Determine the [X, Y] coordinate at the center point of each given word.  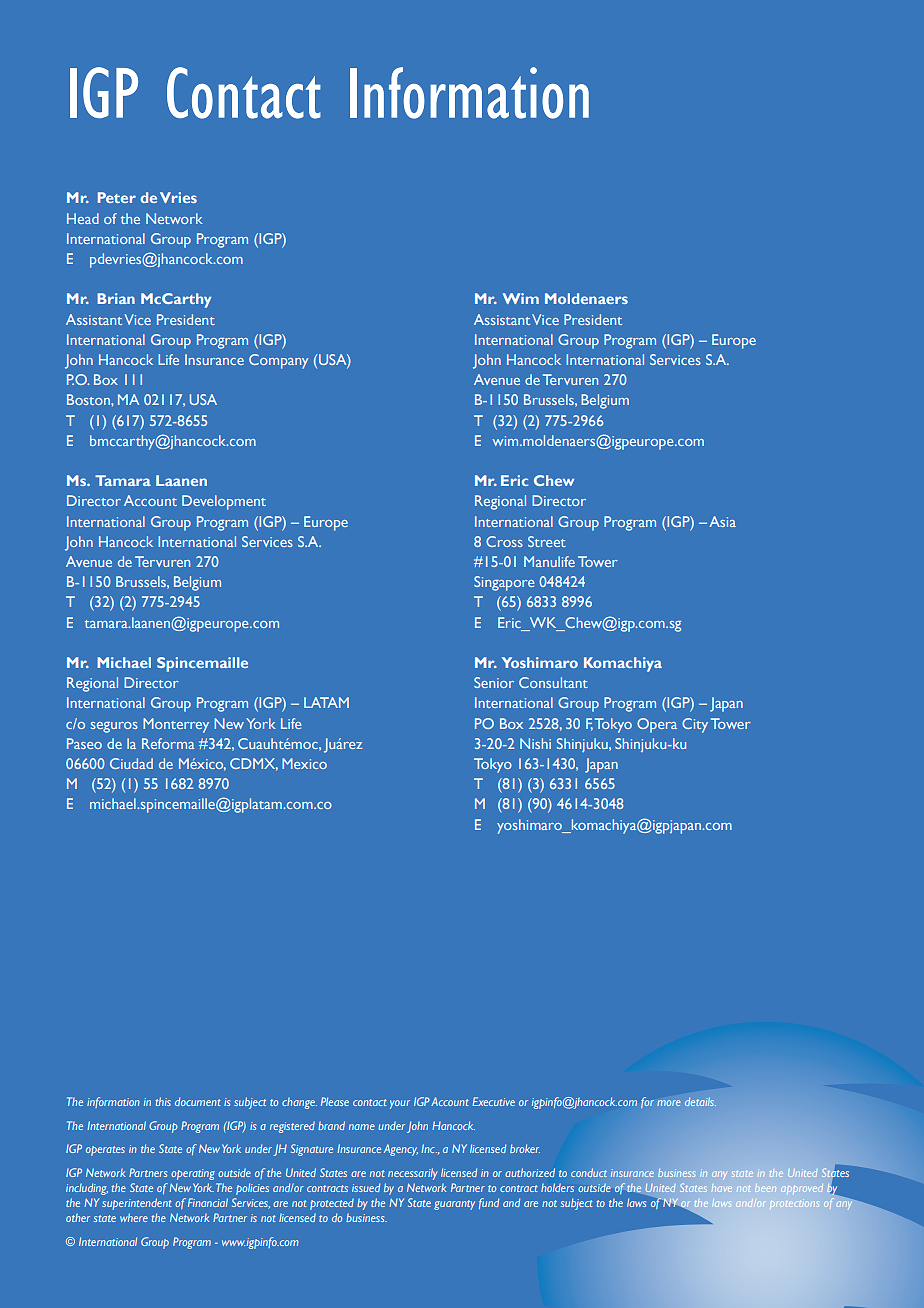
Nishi [535, 743]
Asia [722, 521]
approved [802, 1189]
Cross [504, 541]
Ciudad [131, 763]
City [695, 725]
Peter [117, 197]
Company [279, 361]
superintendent [137, 1204]
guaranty [454, 1205]
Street [547, 541]
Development [224, 502]
